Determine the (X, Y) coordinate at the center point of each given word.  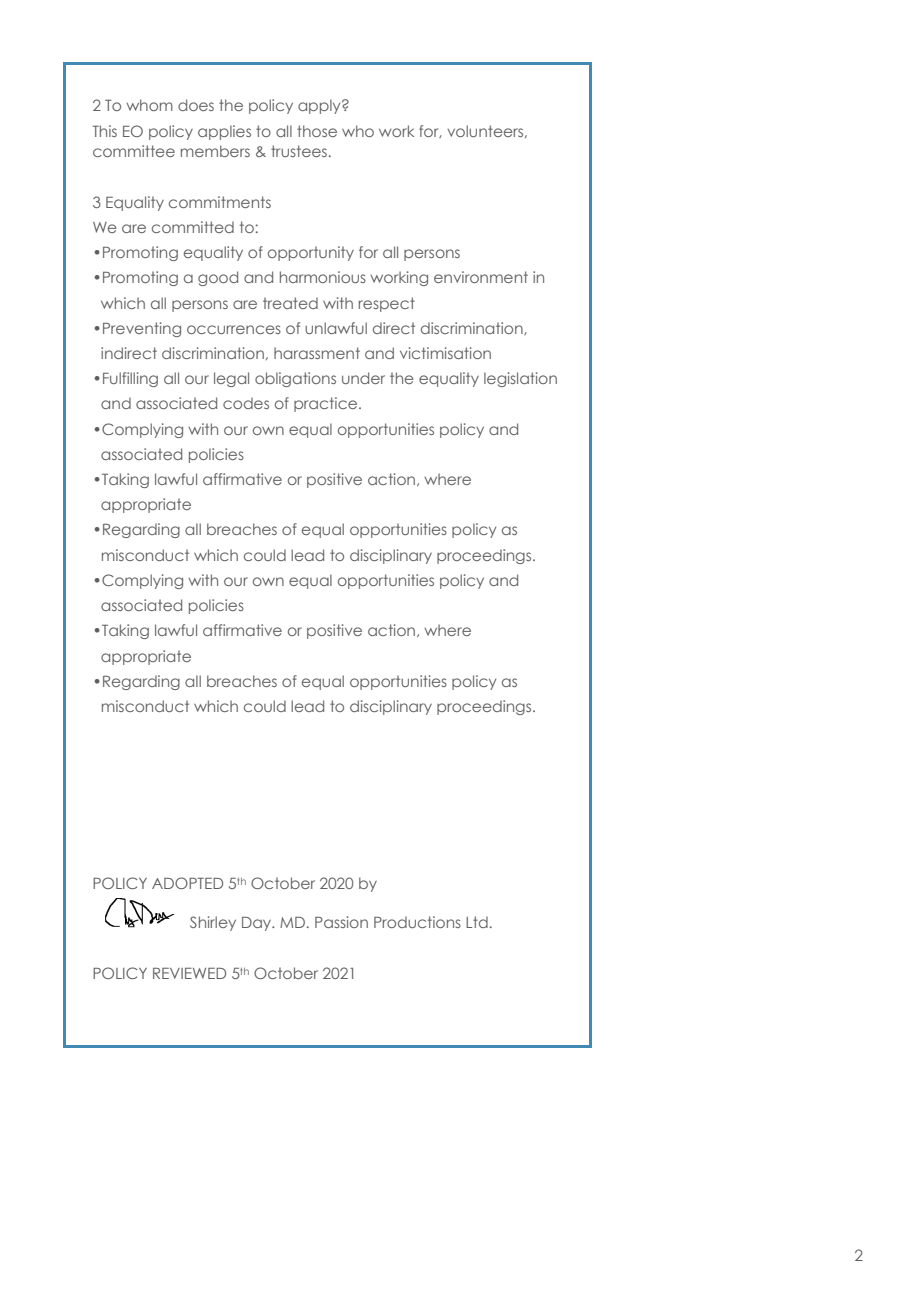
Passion (341, 922)
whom (149, 105)
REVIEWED (189, 973)
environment (481, 277)
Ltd (477, 922)
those (317, 131)
